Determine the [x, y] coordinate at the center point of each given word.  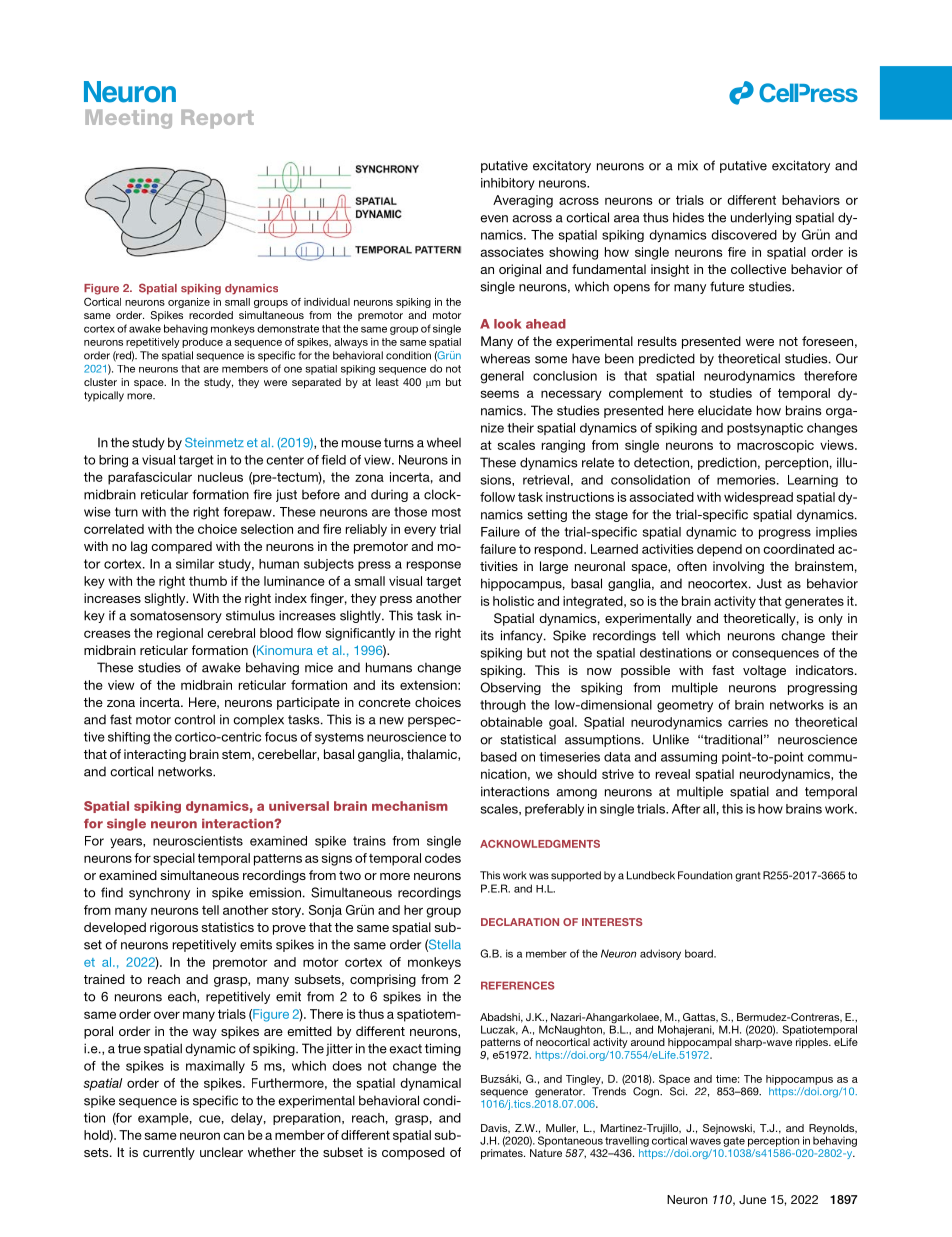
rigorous [174, 928]
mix [688, 165]
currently [169, 1153]
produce [202, 343]
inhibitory [508, 184]
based [499, 757]
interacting [155, 755]
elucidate [725, 410]
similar [195, 564]
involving [738, 567]
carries [748, 722]
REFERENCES [518, 985]
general [502, 377]
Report [217, 119]
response [434, 566]
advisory [660, 954]
